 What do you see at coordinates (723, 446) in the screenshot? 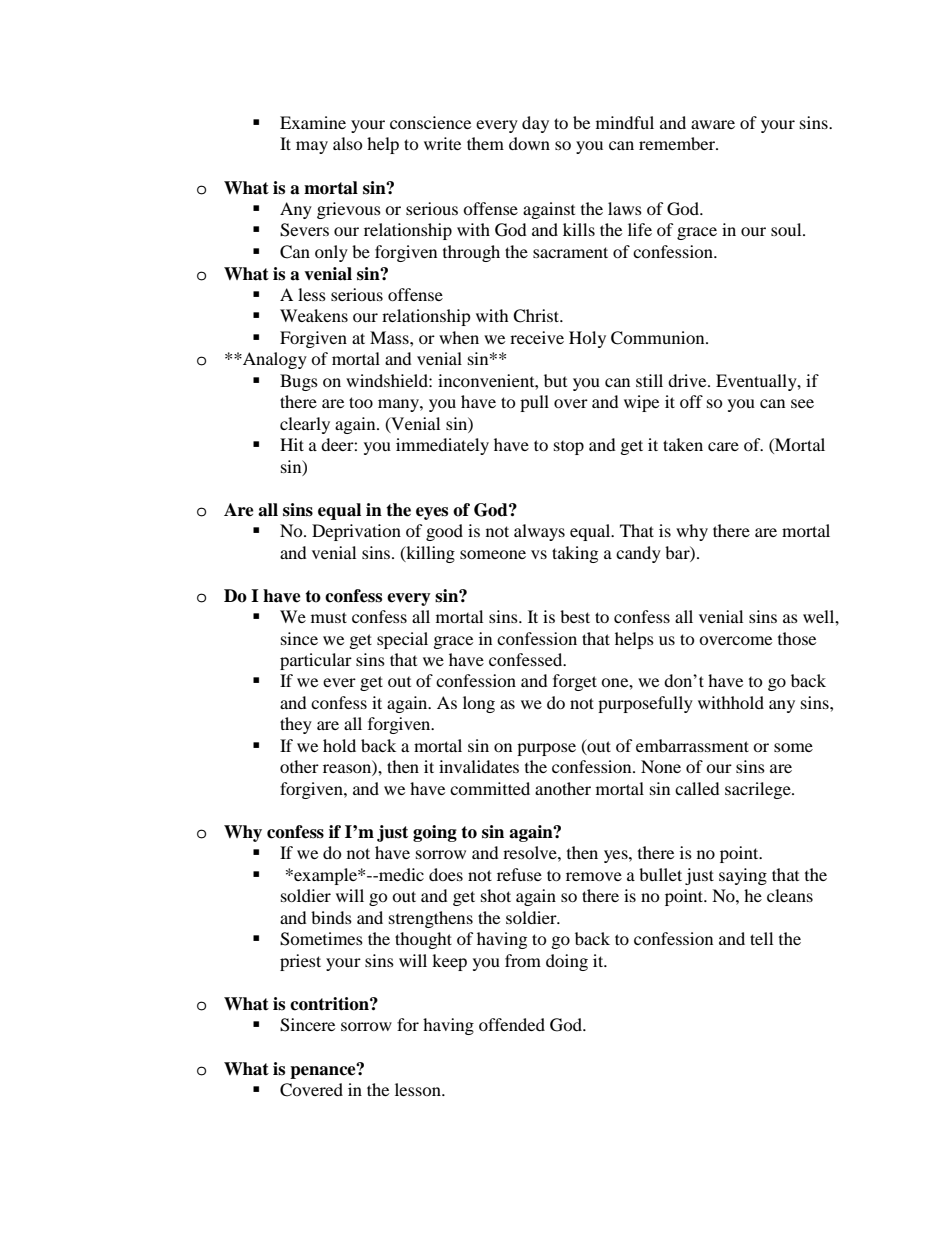
I see `care` at bounding box center [723, 446].
